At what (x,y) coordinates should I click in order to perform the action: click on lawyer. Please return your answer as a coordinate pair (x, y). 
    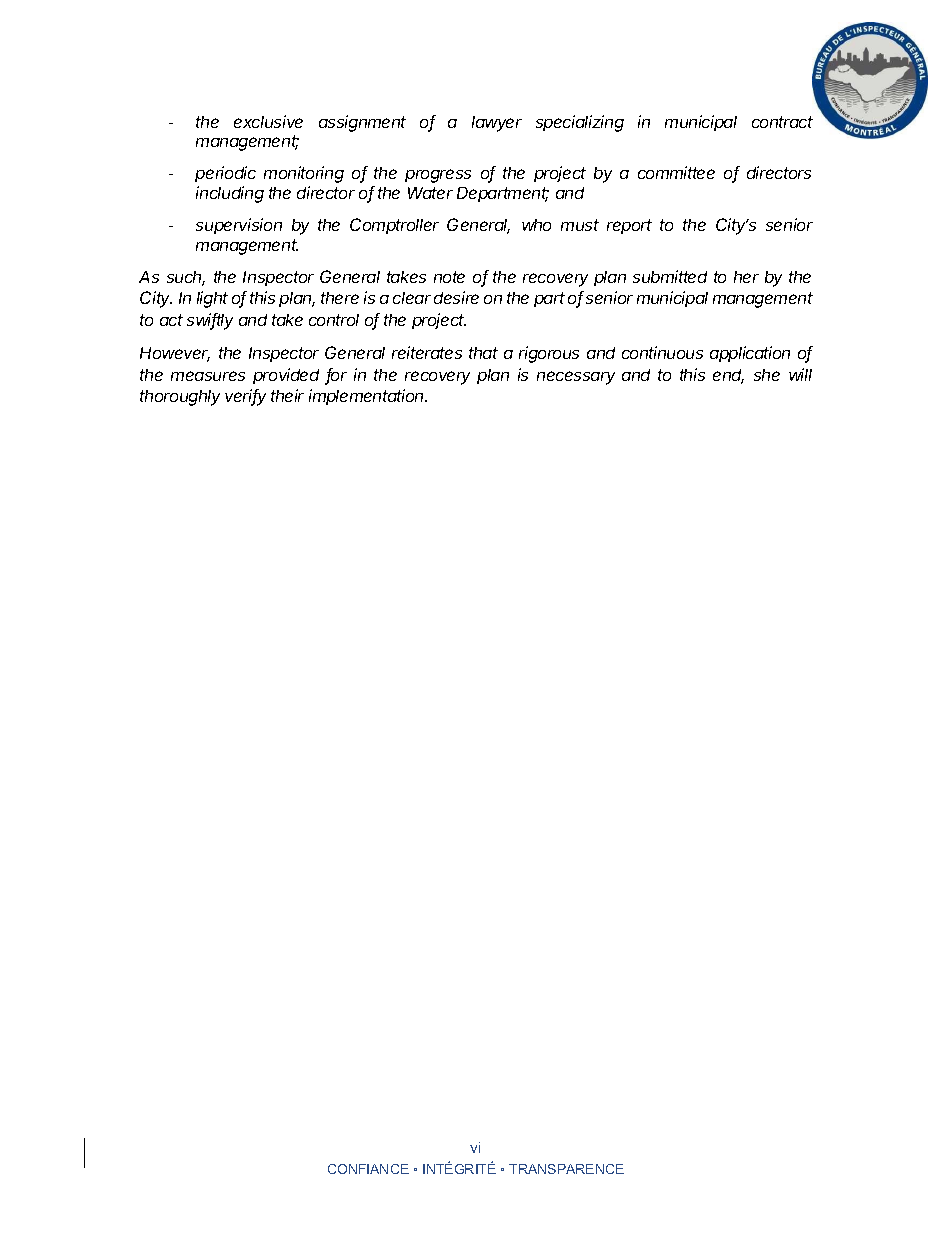
    Looking at the image, I should click on (497, 124).
